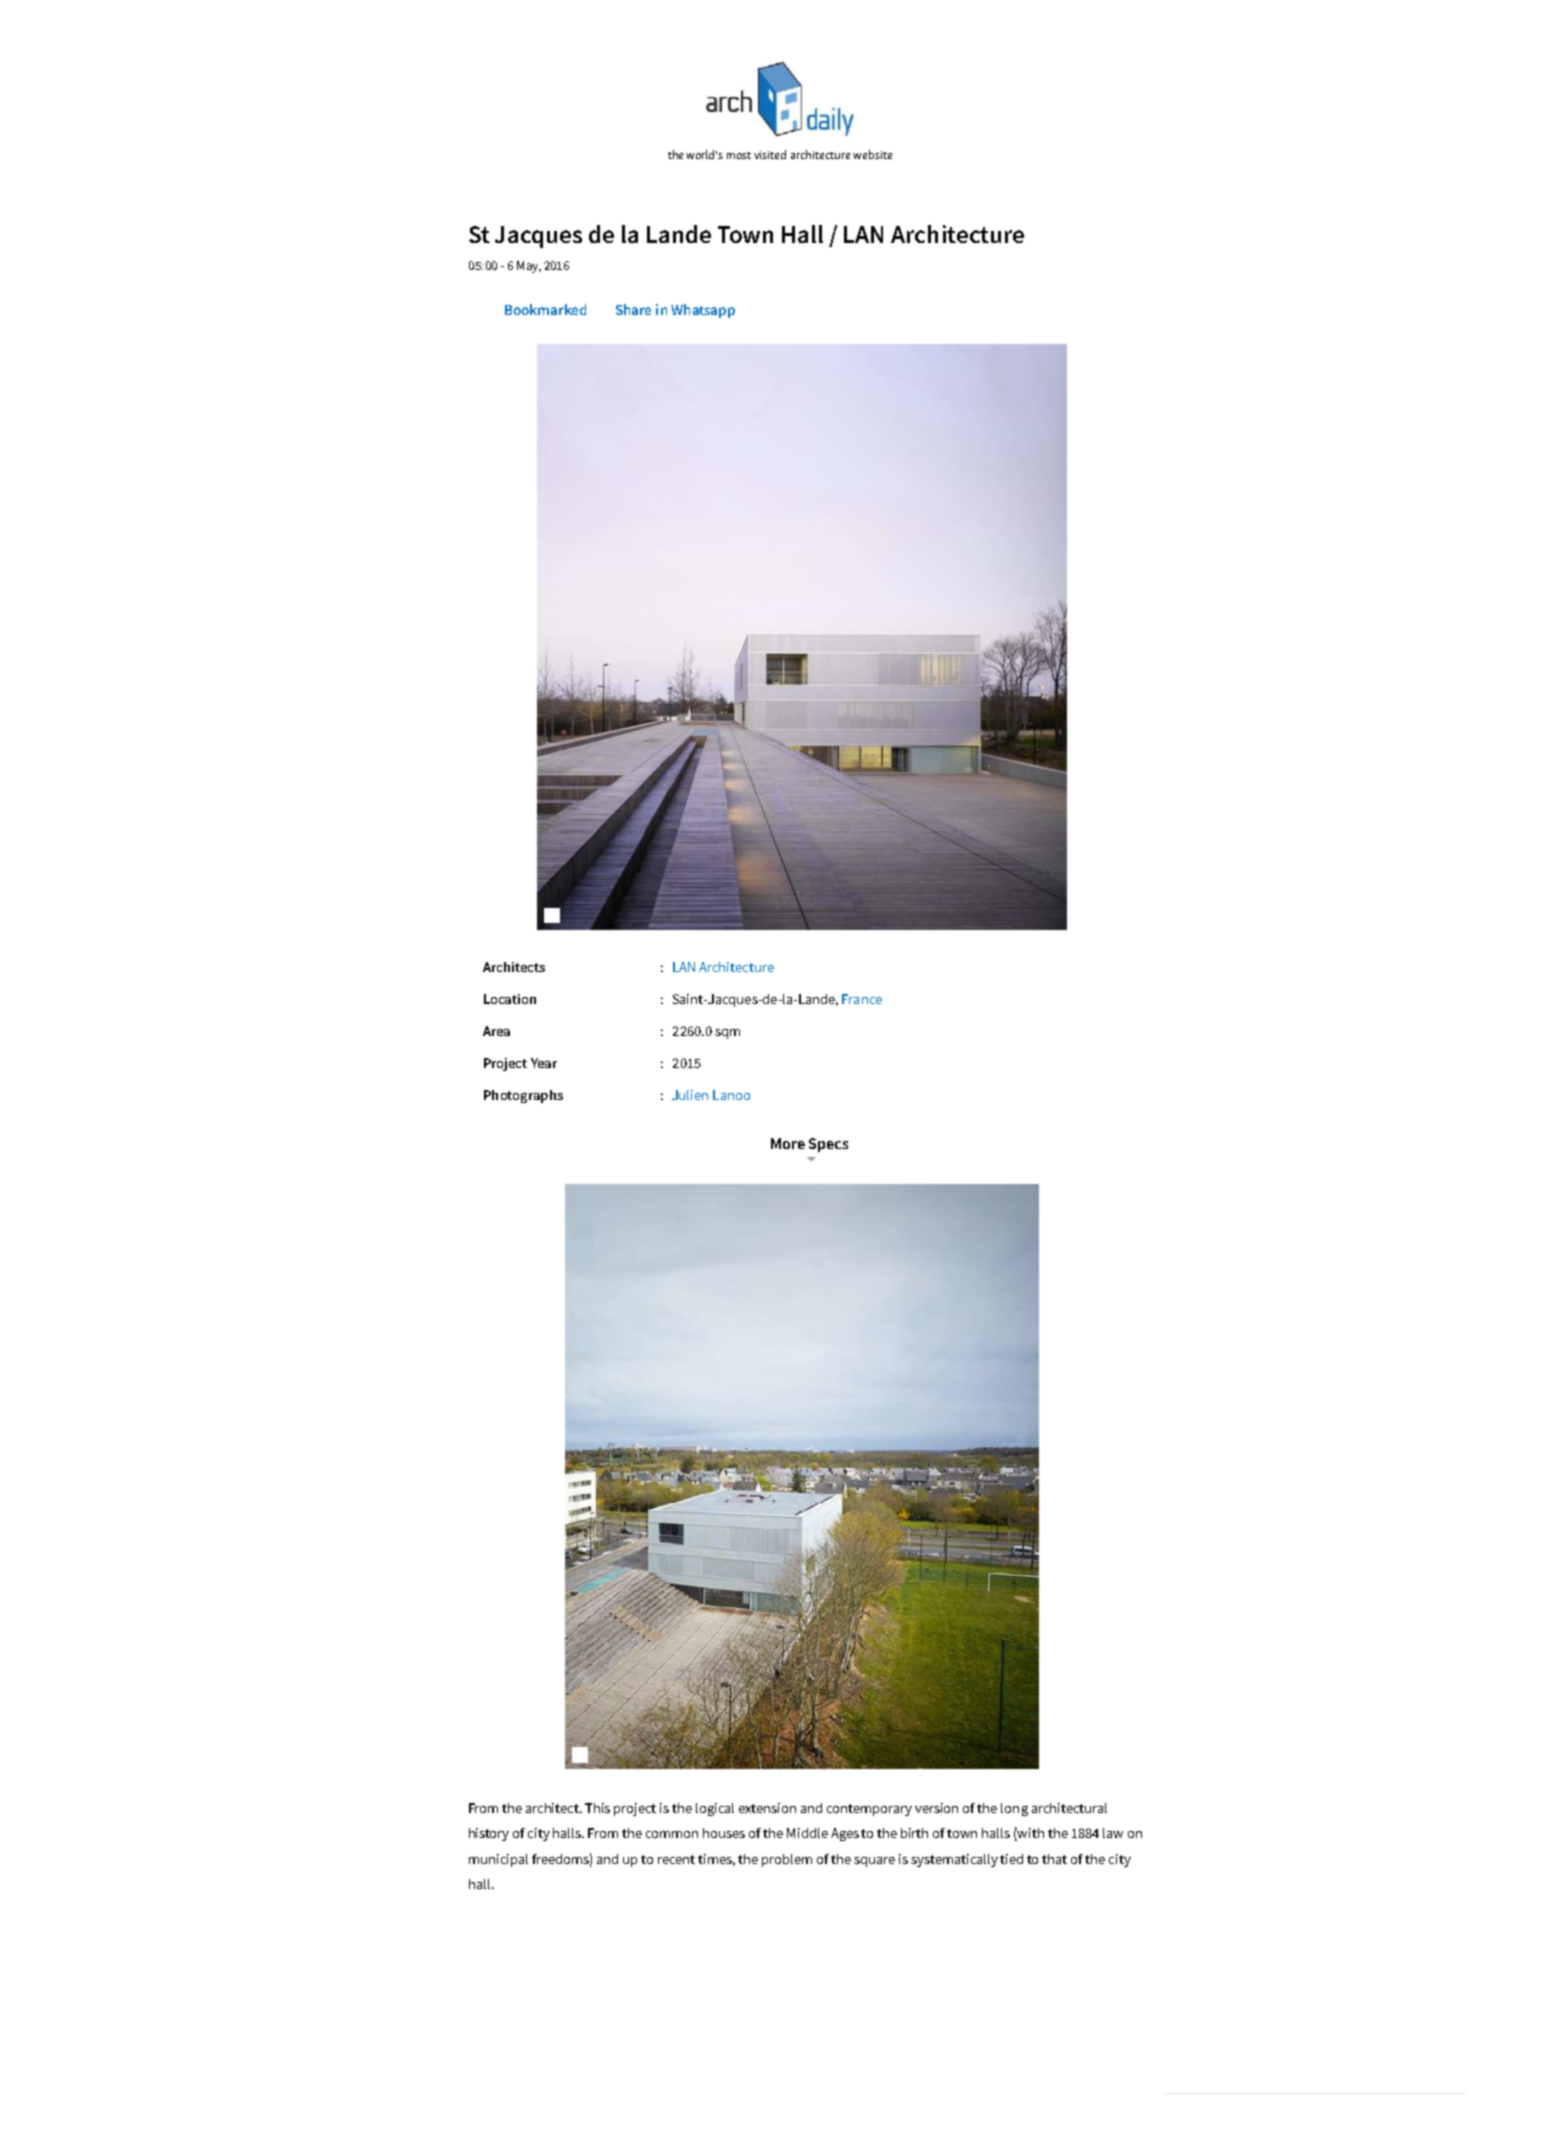 This document has height=2140, width=1563. I want to click on Year, so click(544, 1063).
